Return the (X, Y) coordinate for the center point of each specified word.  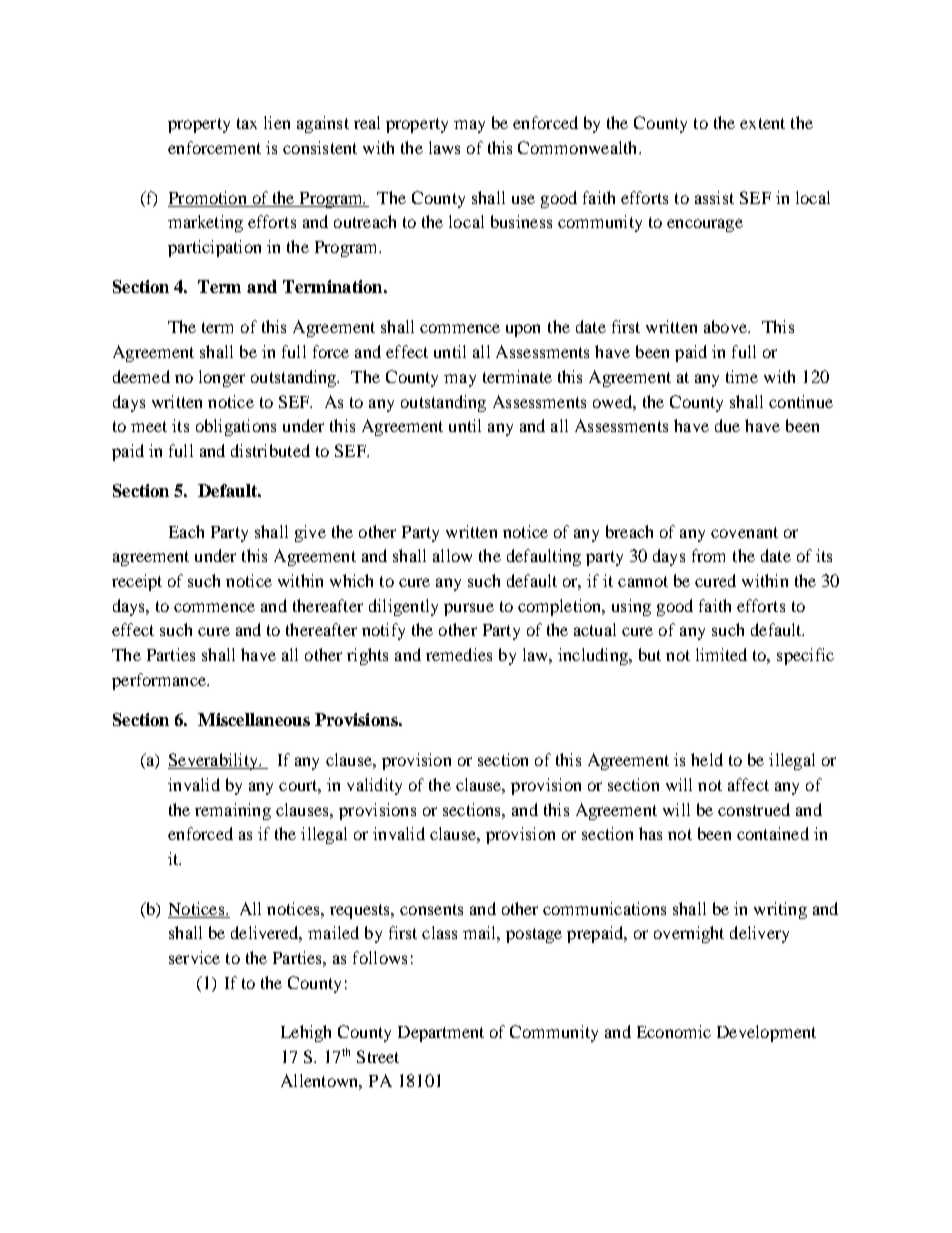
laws (444, 147)
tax (247, 123)
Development (766, 1033)
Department (441, 1034)
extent (762, 123)
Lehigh (306, 1033)
